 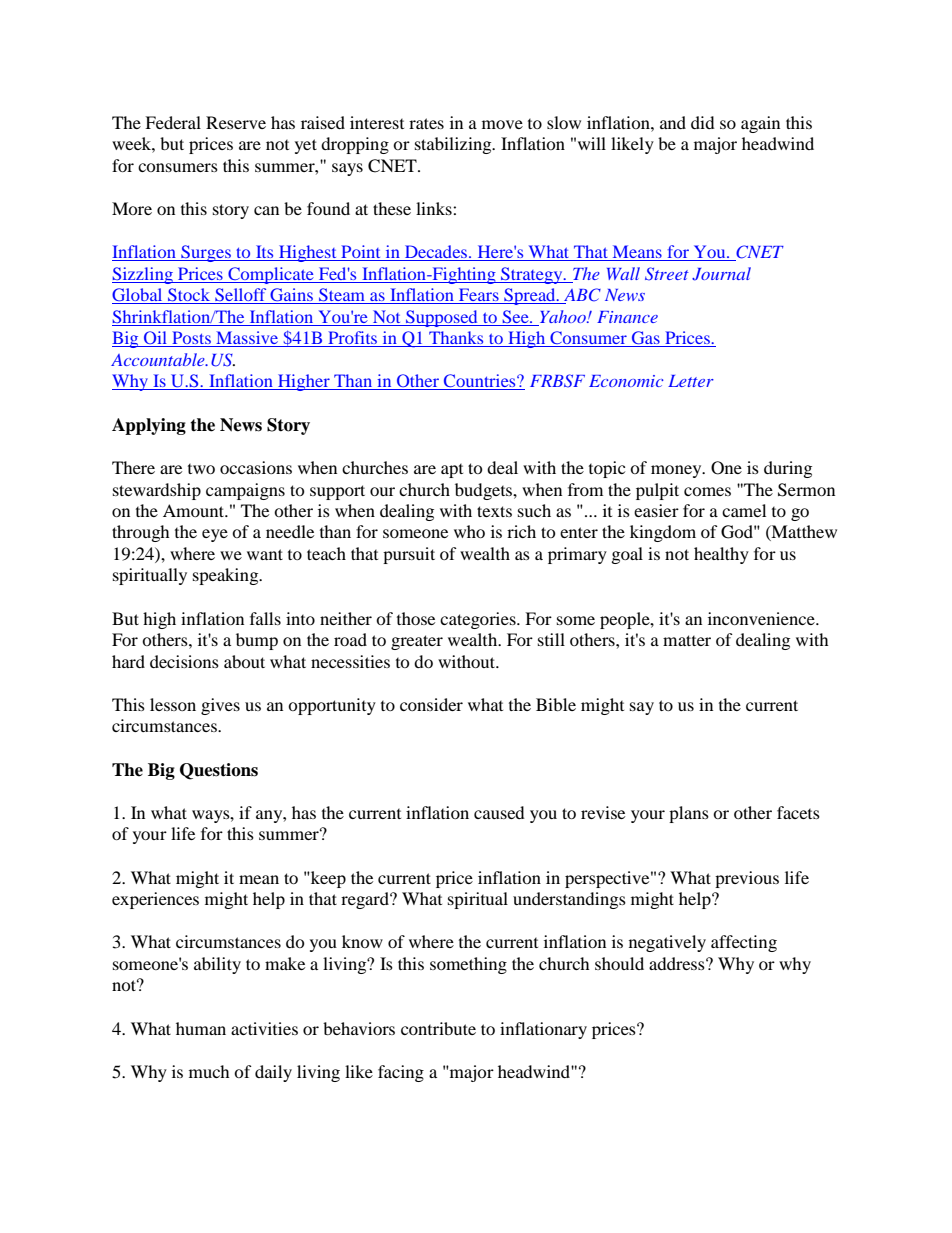 What do you see at coordinates (479, 620) in the screenshot?
I see `categories` at bounding box center [479, 620].
